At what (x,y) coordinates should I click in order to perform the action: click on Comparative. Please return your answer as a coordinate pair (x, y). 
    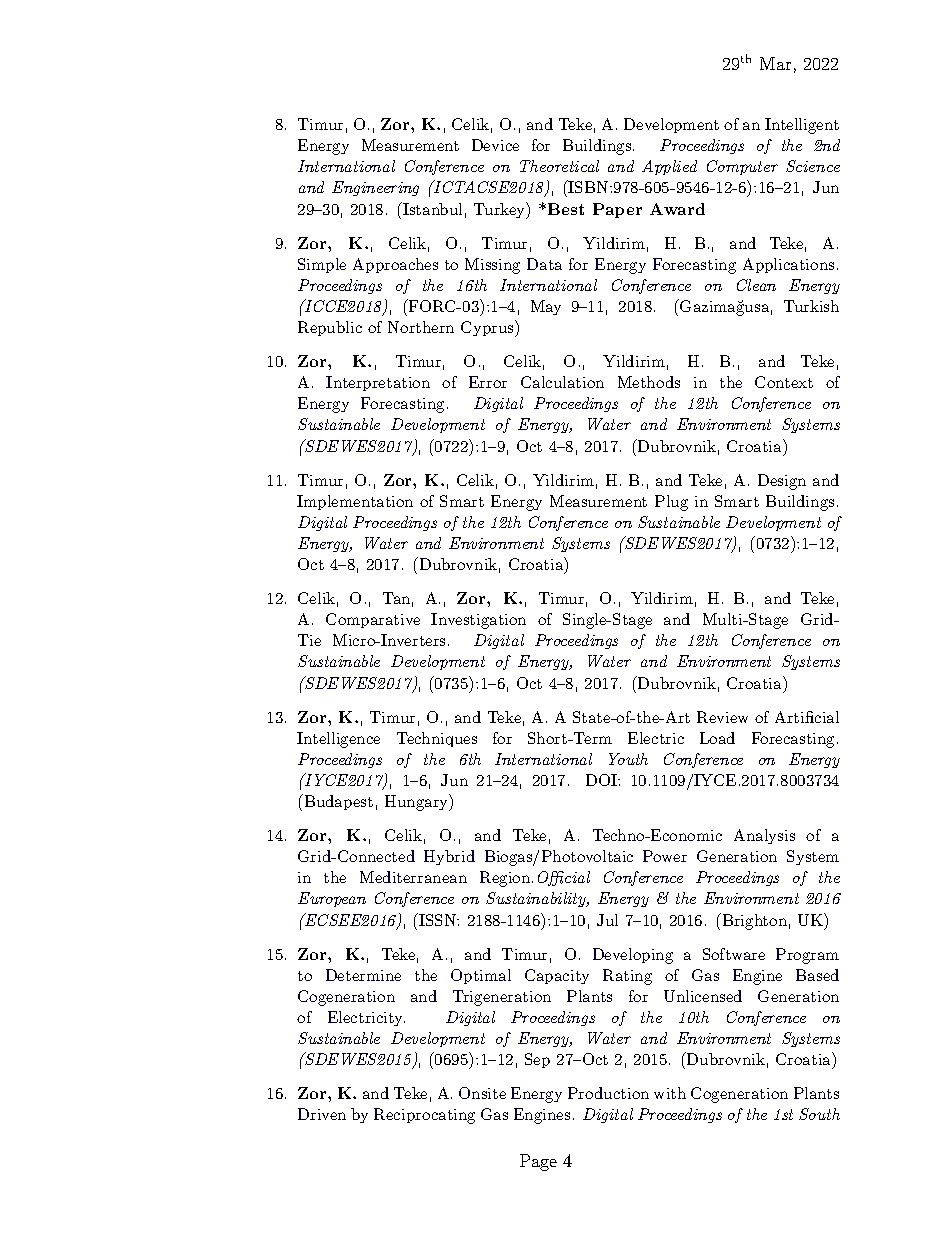
    Looking at the image, I should click on (373, 620).
